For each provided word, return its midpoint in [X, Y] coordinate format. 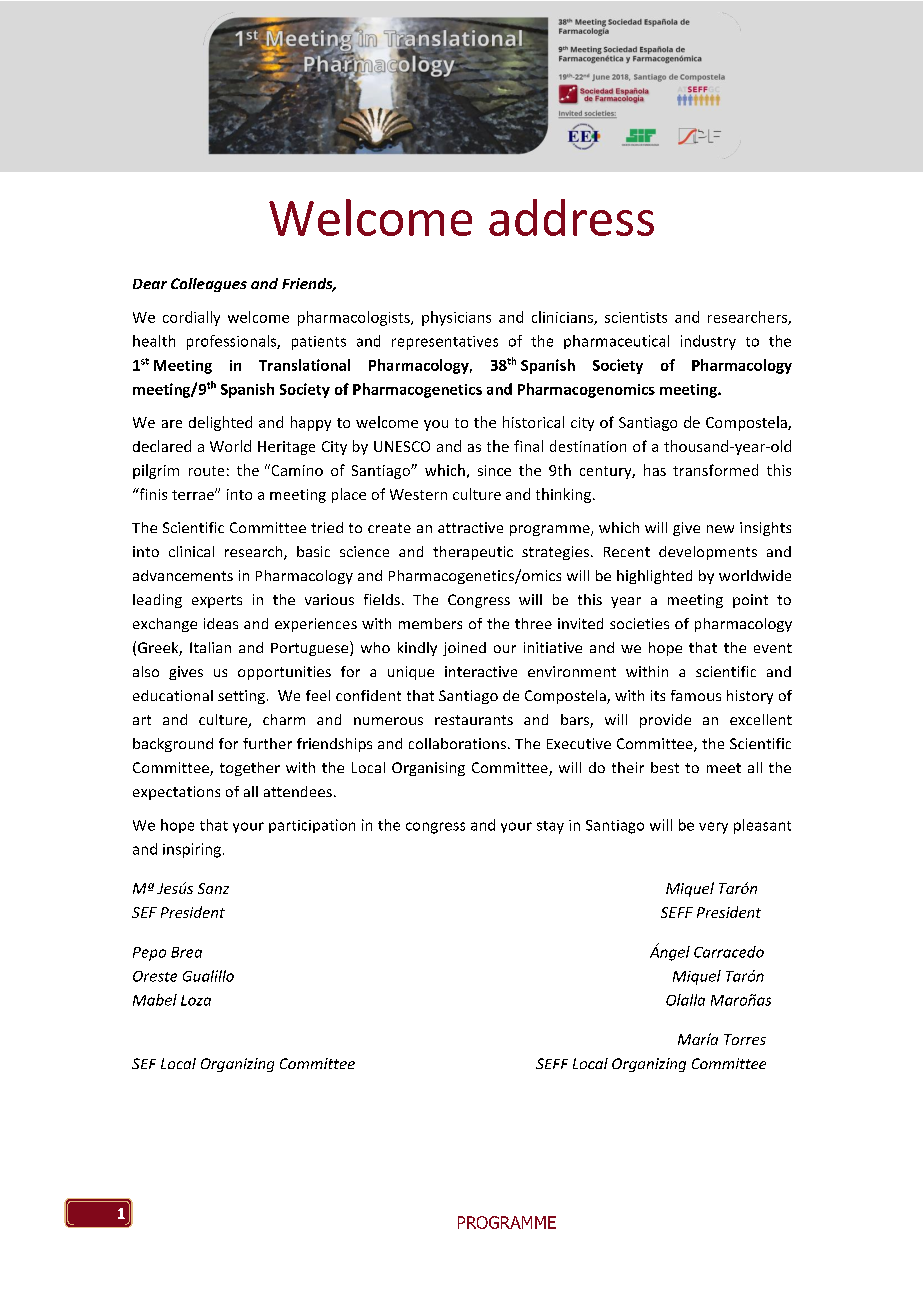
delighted [220, 423]
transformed [715, 470]
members [430, 623]
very [713, 828]
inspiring [192, 850]
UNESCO [402, 446]
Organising [428, 769]
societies [639, 623]
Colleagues [209, 285]
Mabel [155, 1000]
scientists [636, 317]
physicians [456, 318]
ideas [221, 623]
